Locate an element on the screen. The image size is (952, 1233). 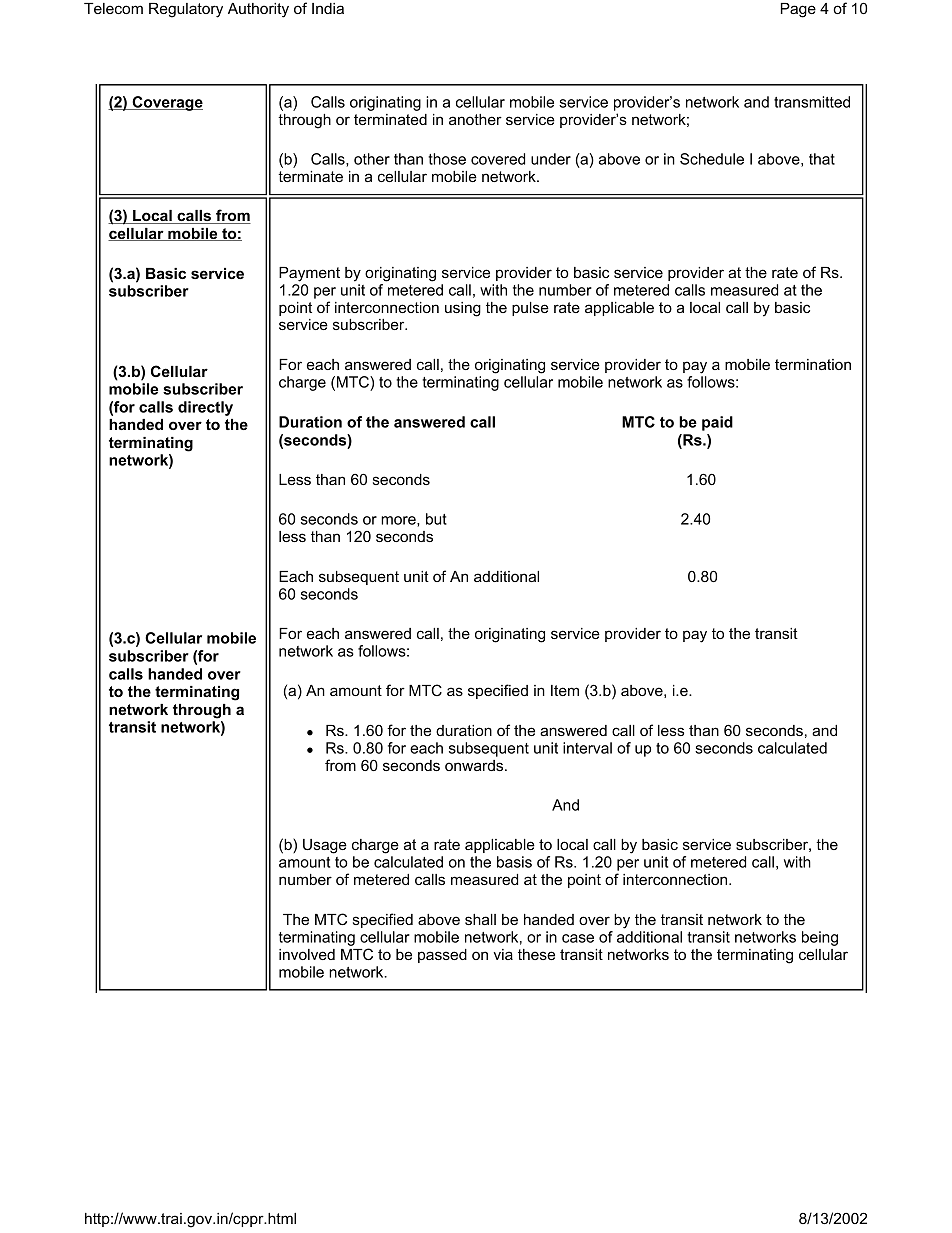
more is located at coordinates (399, 521).
